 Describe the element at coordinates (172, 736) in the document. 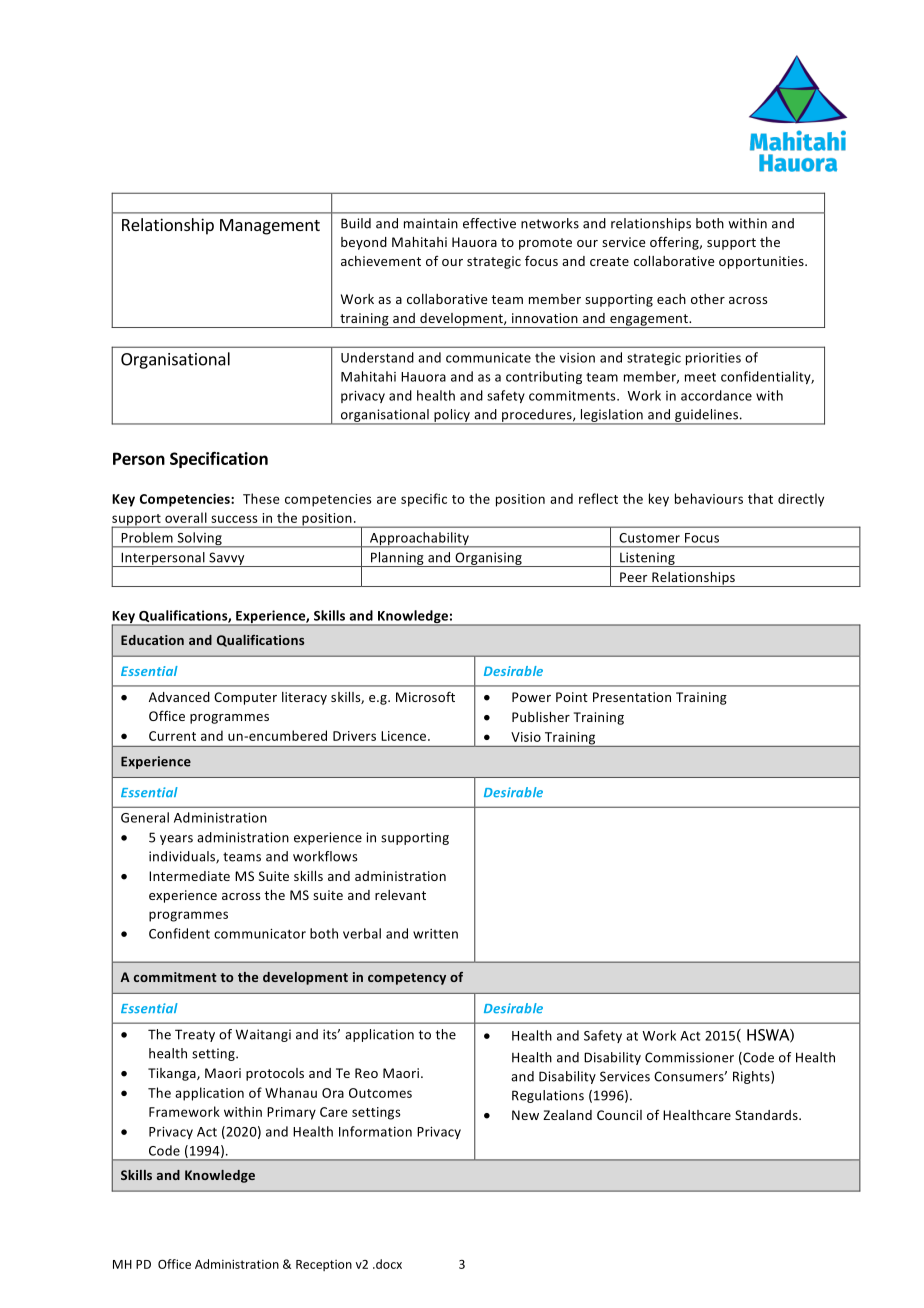

I see `Current` at that location.
